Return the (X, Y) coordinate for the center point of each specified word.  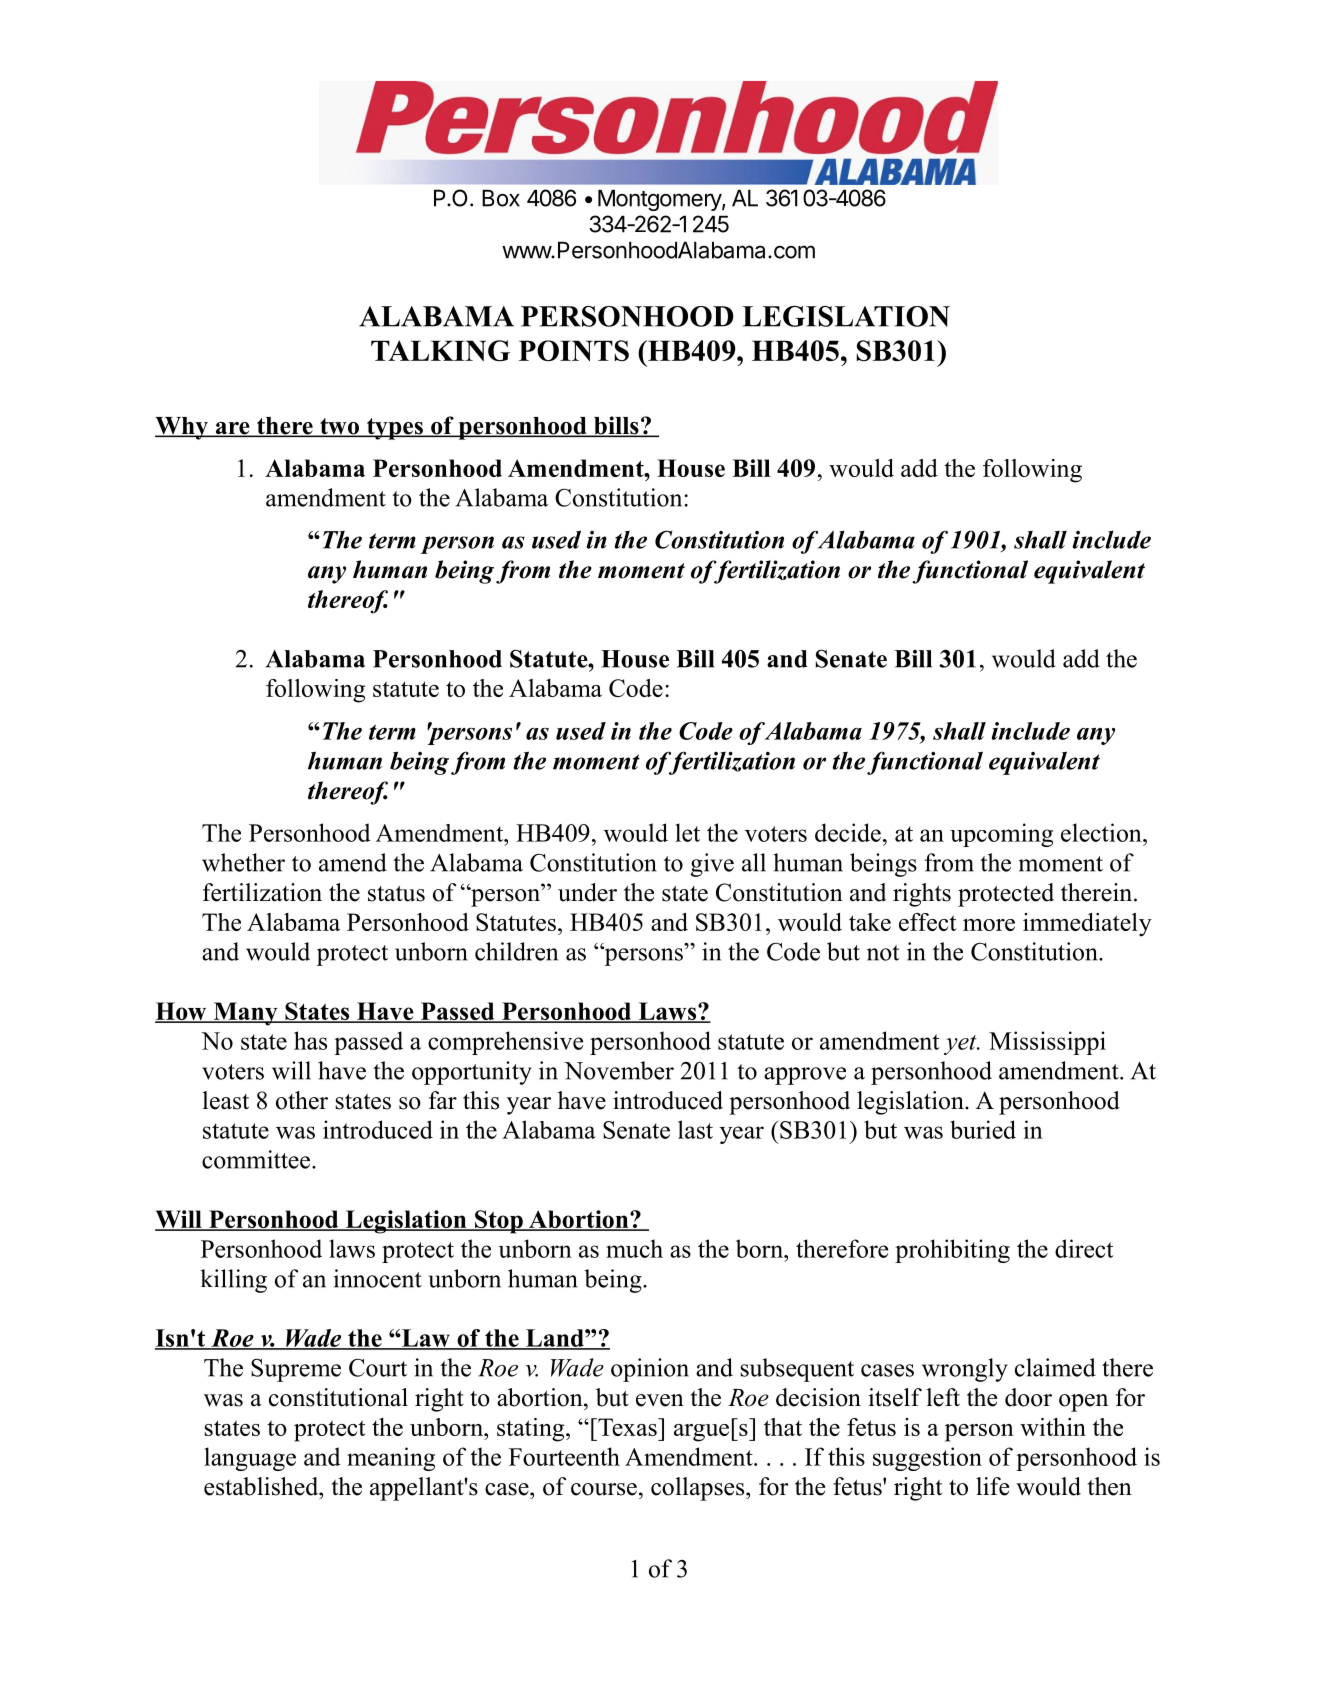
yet (961, 1045)
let (687, 832)
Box (501, 198)
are (232, 429)
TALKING (440, 351)
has (310, 1040)
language (250, 1459)
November (619, 1070)
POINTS (574, 350)
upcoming (1001, 835)
